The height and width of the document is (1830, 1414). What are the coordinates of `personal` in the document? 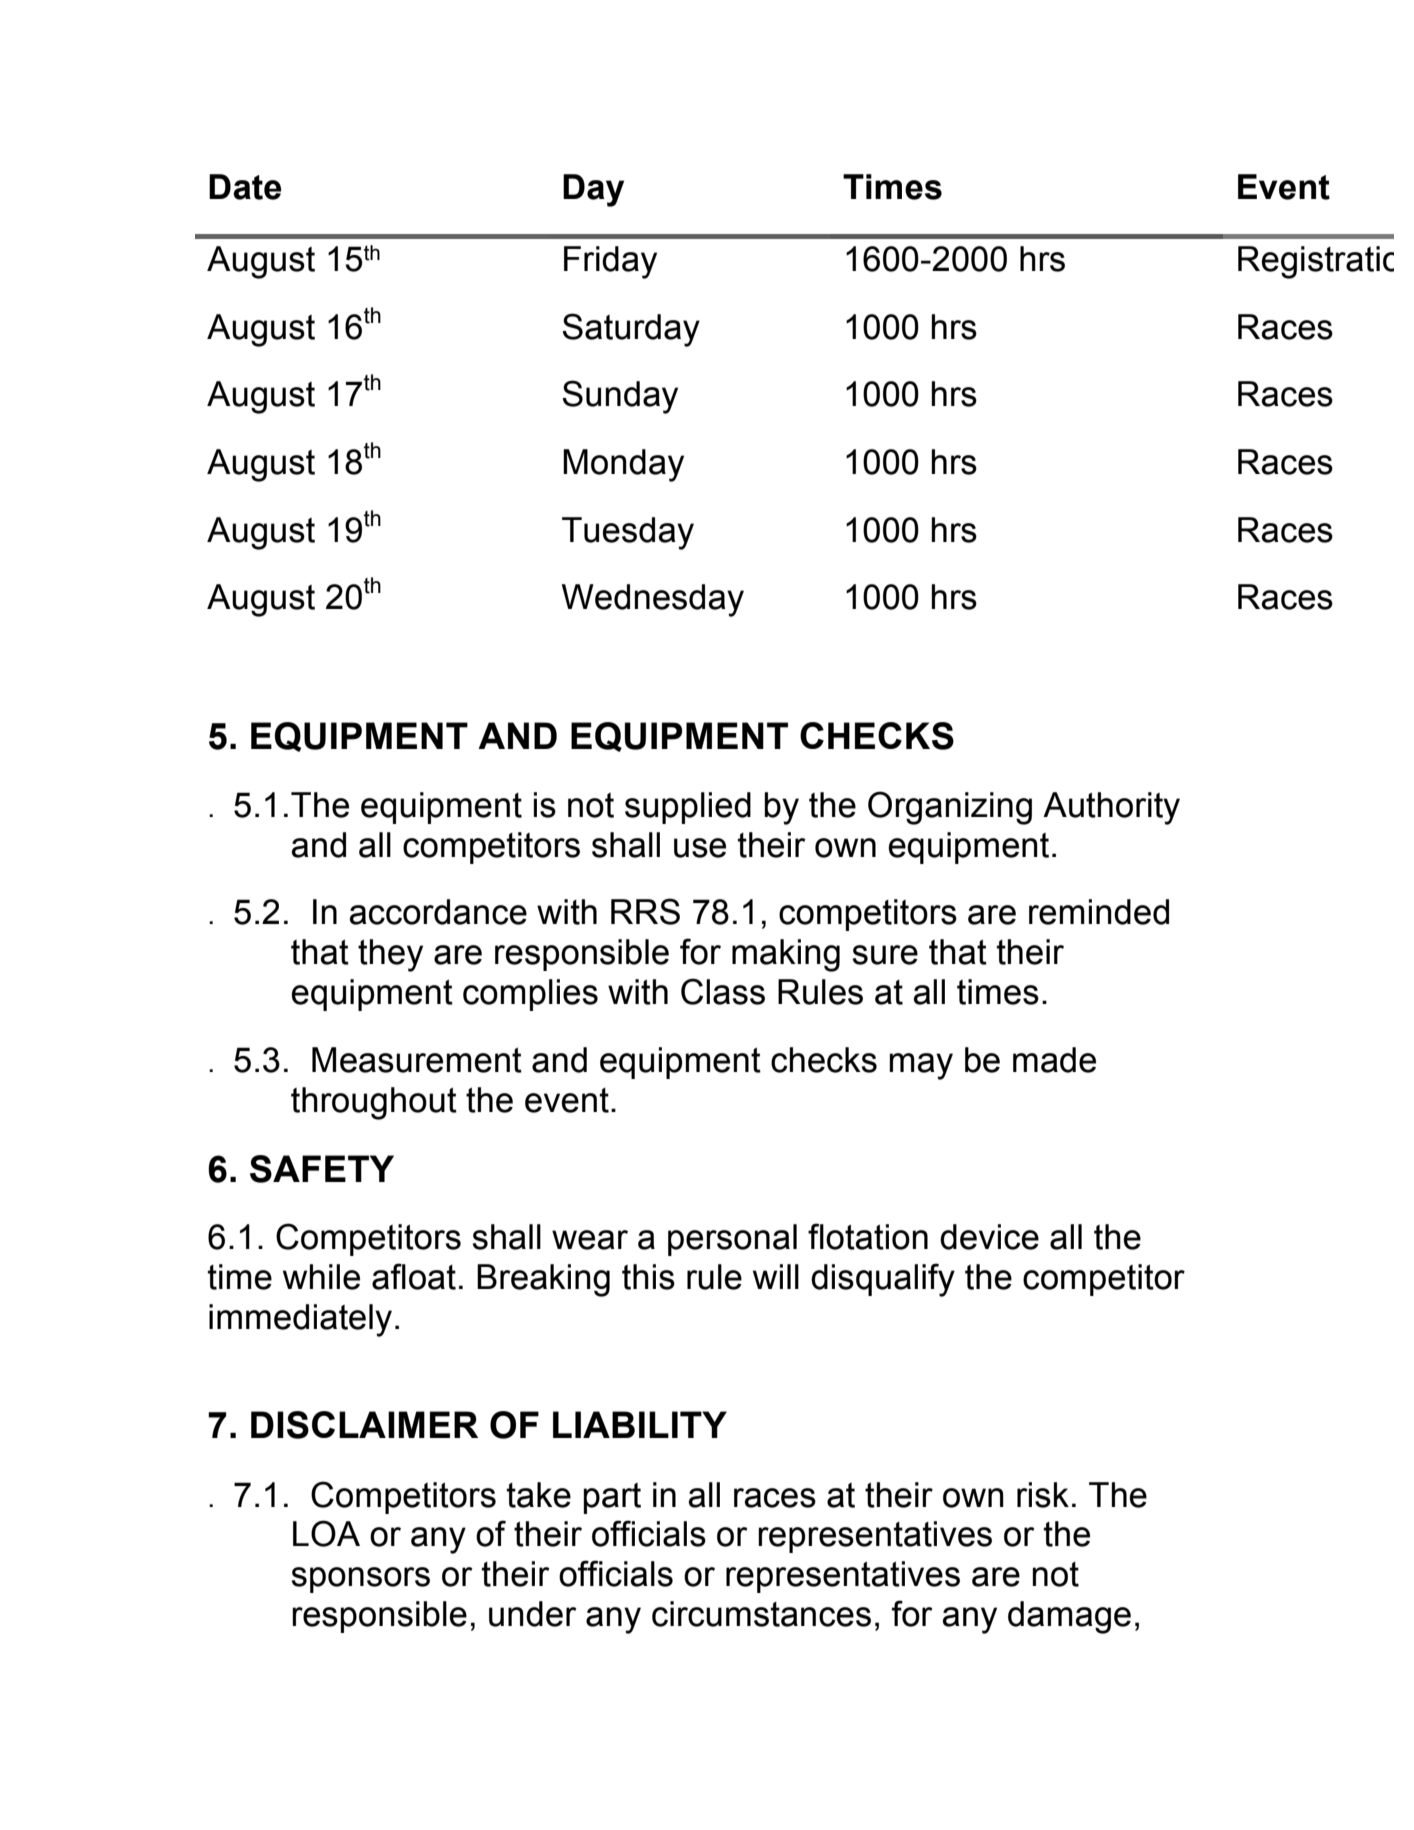 It's located at (732, 1240).
